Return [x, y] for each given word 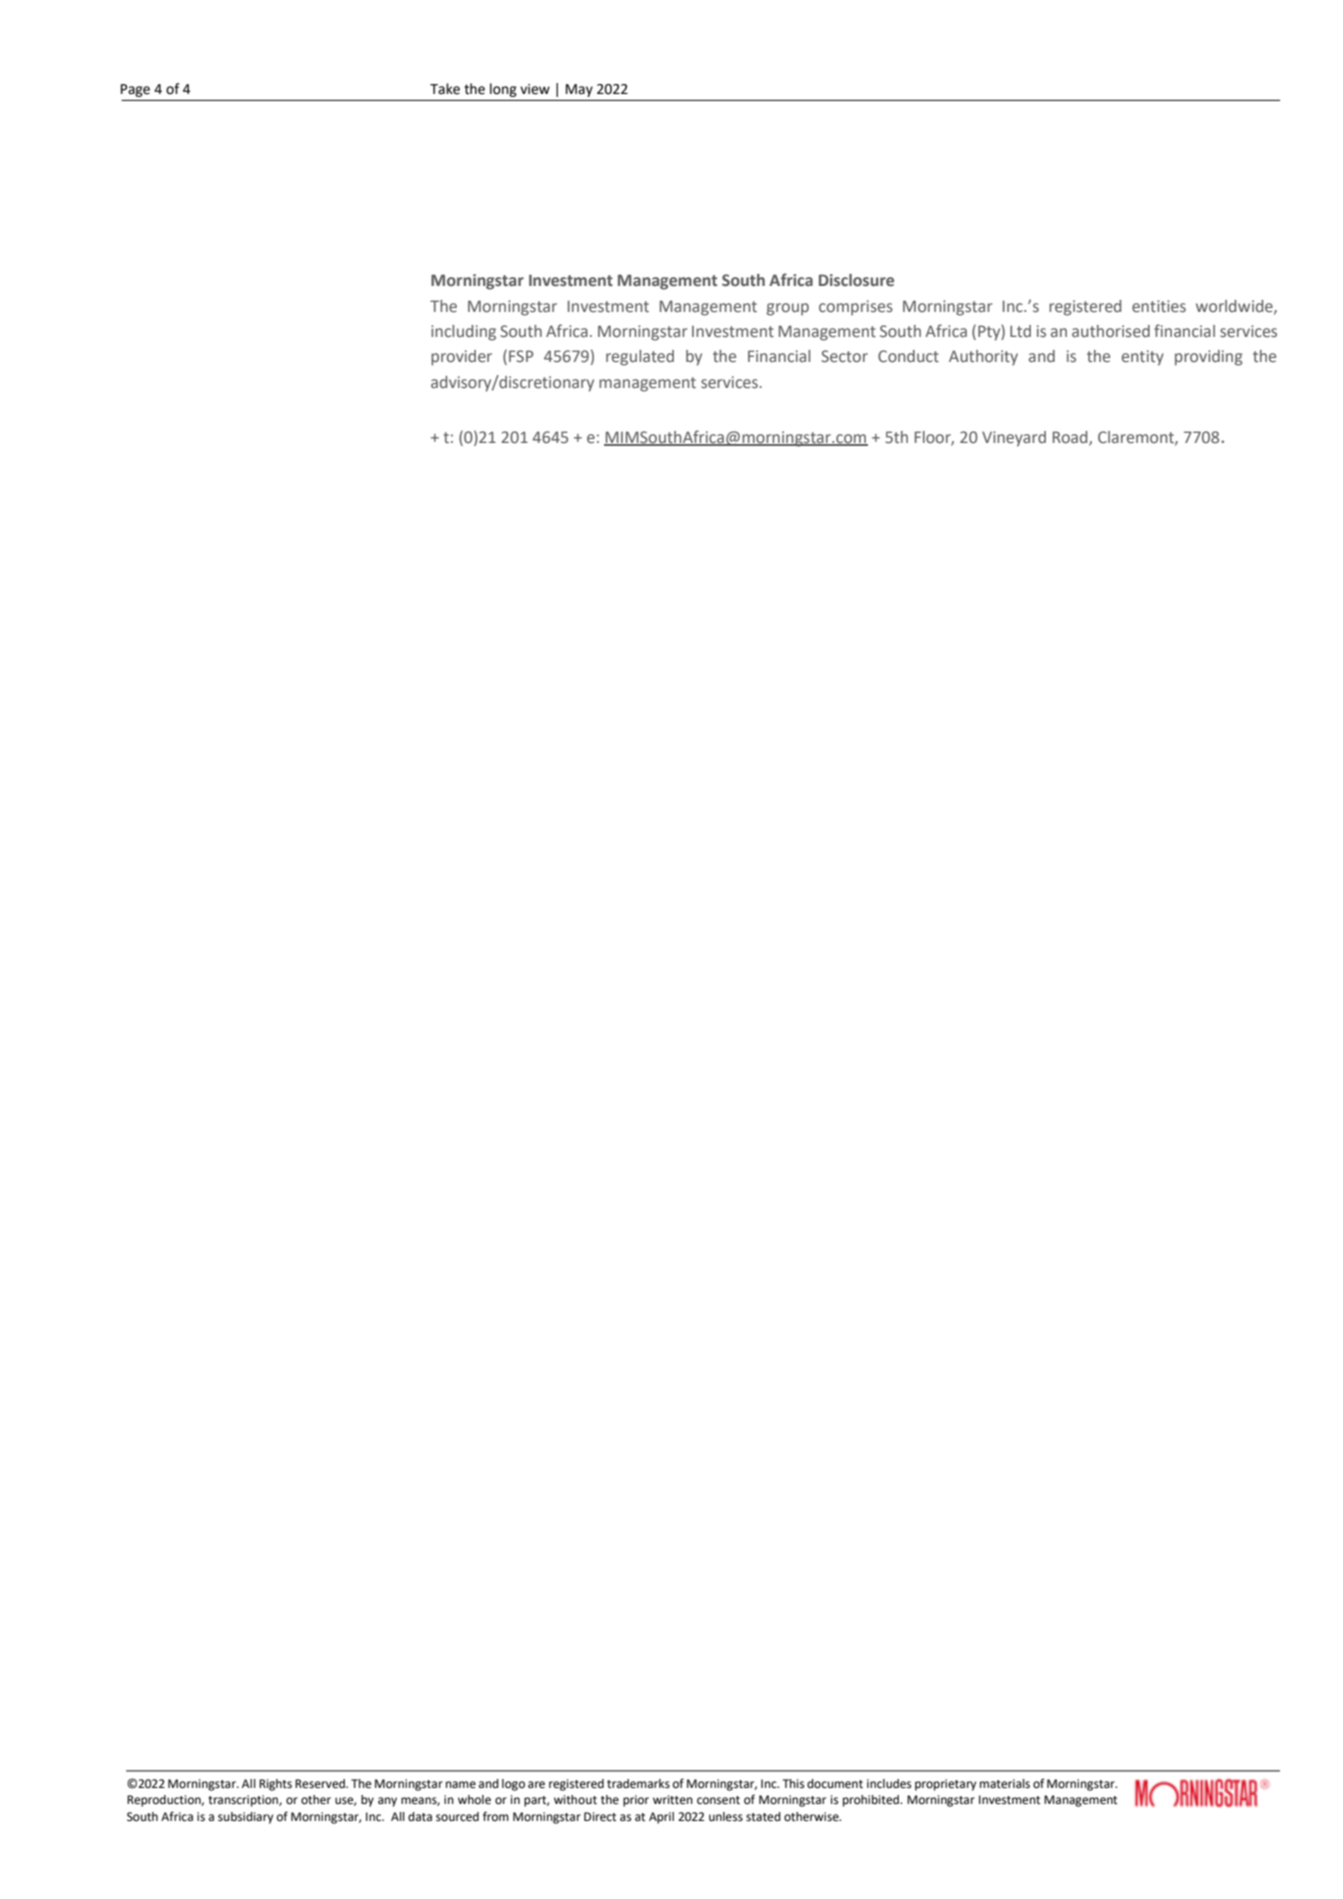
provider [461, 358]
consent [718, 1800]
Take [445, 89]
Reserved [321, 1784]
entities [1159, 306]
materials [1005, 1784]
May [579, 90]
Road [1071, 438]
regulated [640, 358]
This [793, 1784]
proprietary [945, 1785]
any [387, 1802]
